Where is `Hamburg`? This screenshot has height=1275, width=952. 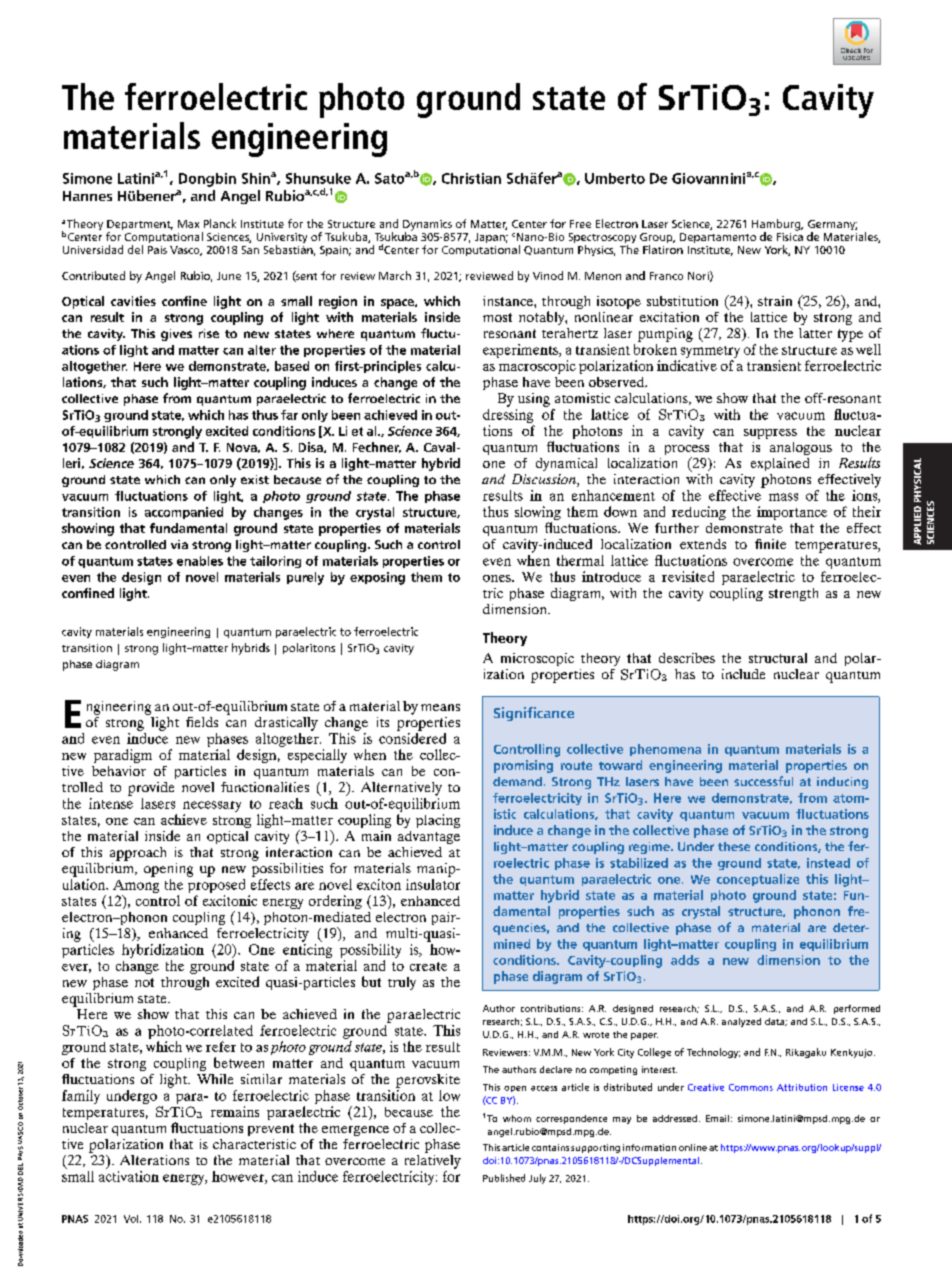
Hamburg is located at coordinates (777, 226).
